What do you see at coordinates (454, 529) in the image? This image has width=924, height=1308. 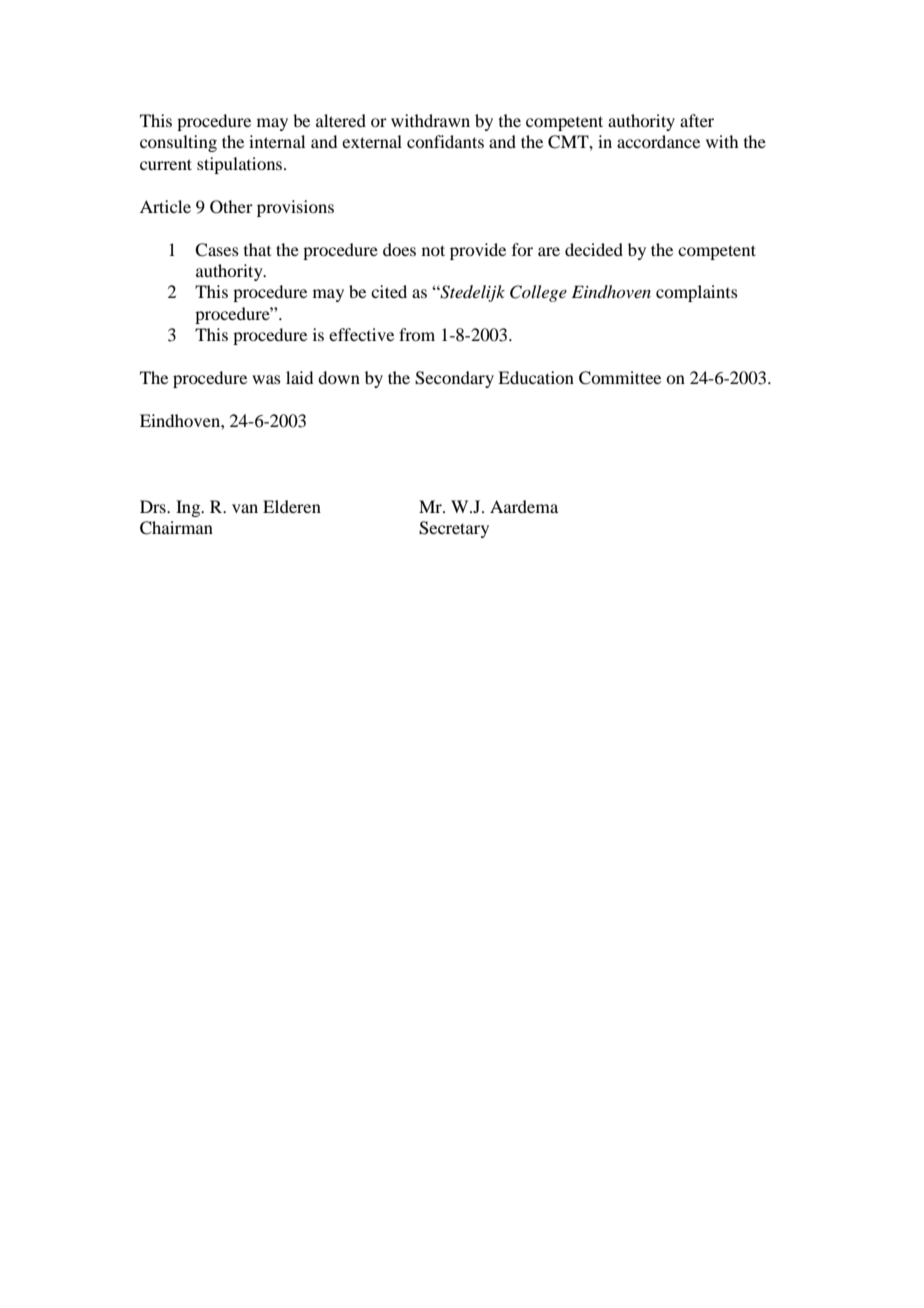 I see `Secretary` at bounding box center [454, 529].
